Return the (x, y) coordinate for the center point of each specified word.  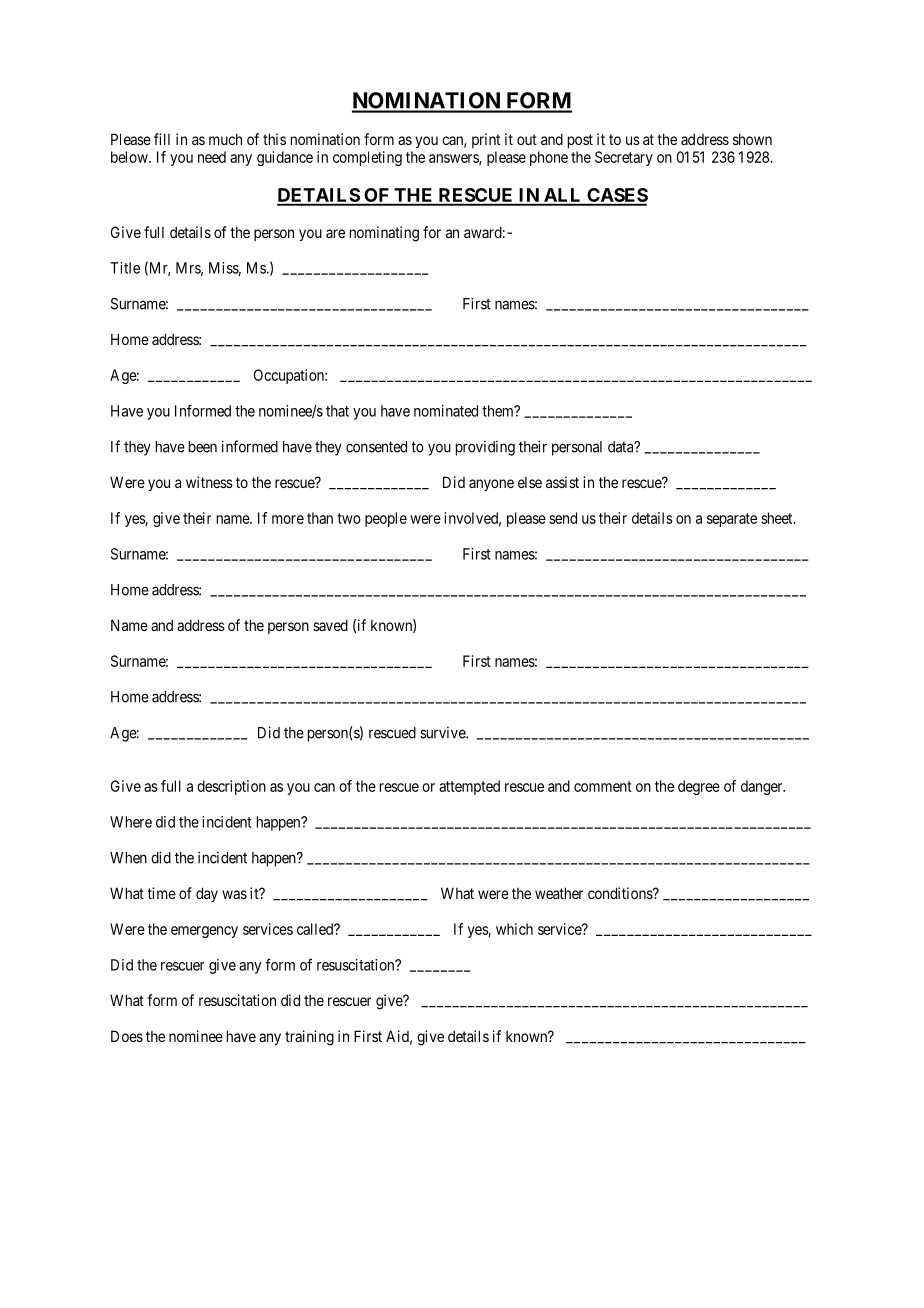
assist (562, 482)
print (486, 140)
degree (699, 787)
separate (732, 520)
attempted (469, 787)
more (288, 519)
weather (559, 893)
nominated (446, 411)
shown (752, 139)
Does (127, 1036)
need (212, 157)
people (386, 519)
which (514, 929)
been (203, 447)
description (231, 787)
